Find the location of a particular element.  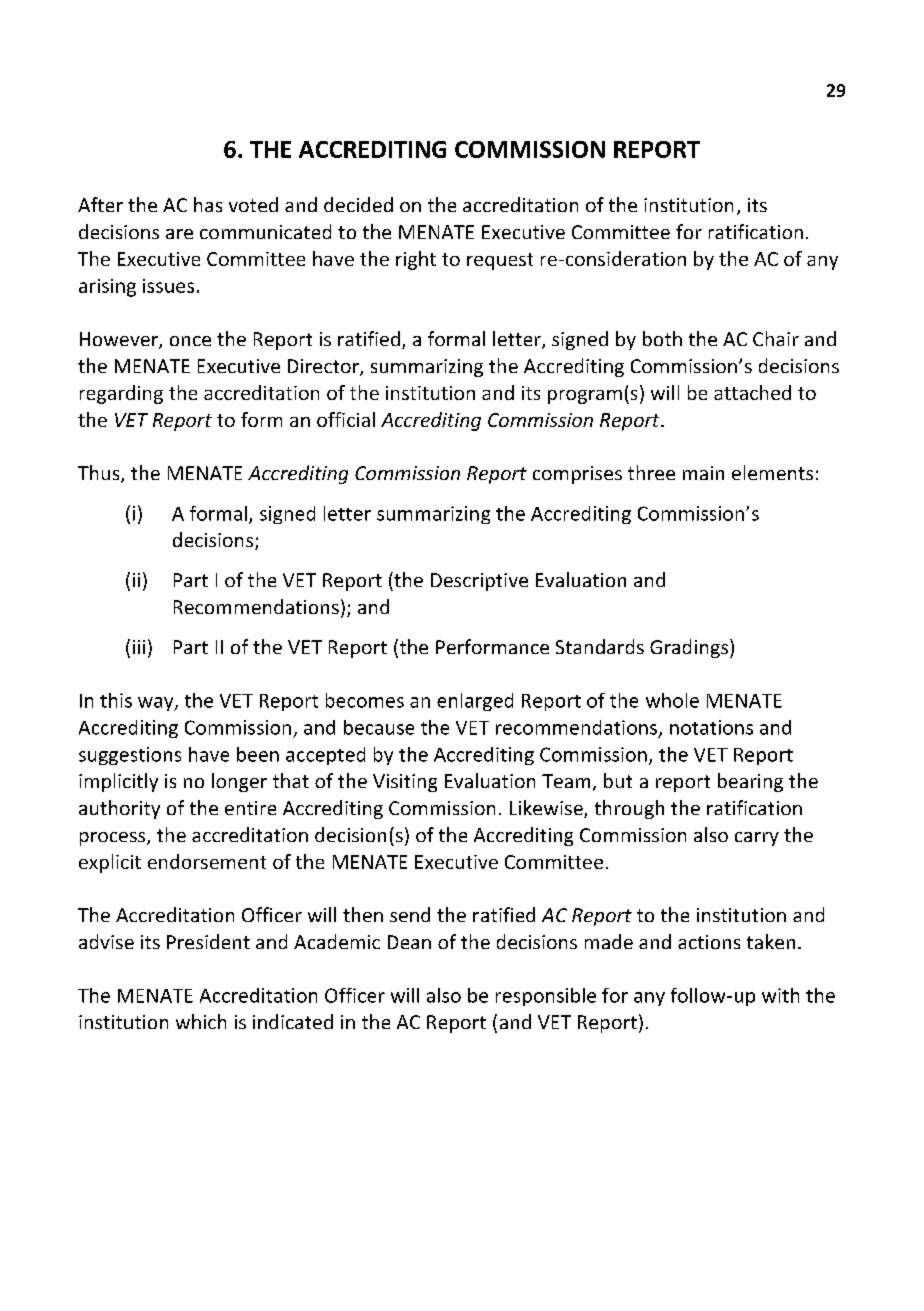

Visiting is located at coordinates (405, 783).
